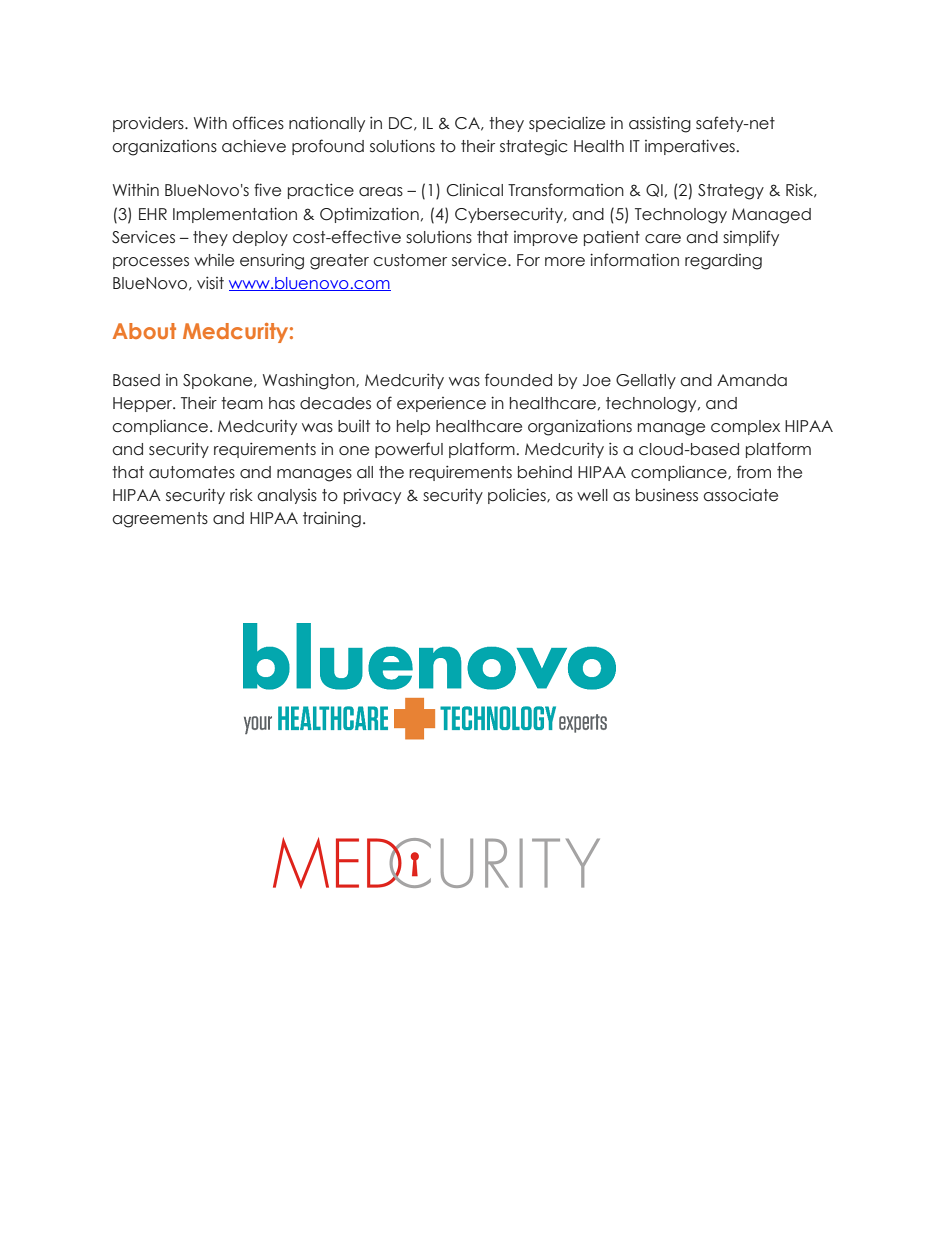  I want to click on strategic, so click(534, 148).
